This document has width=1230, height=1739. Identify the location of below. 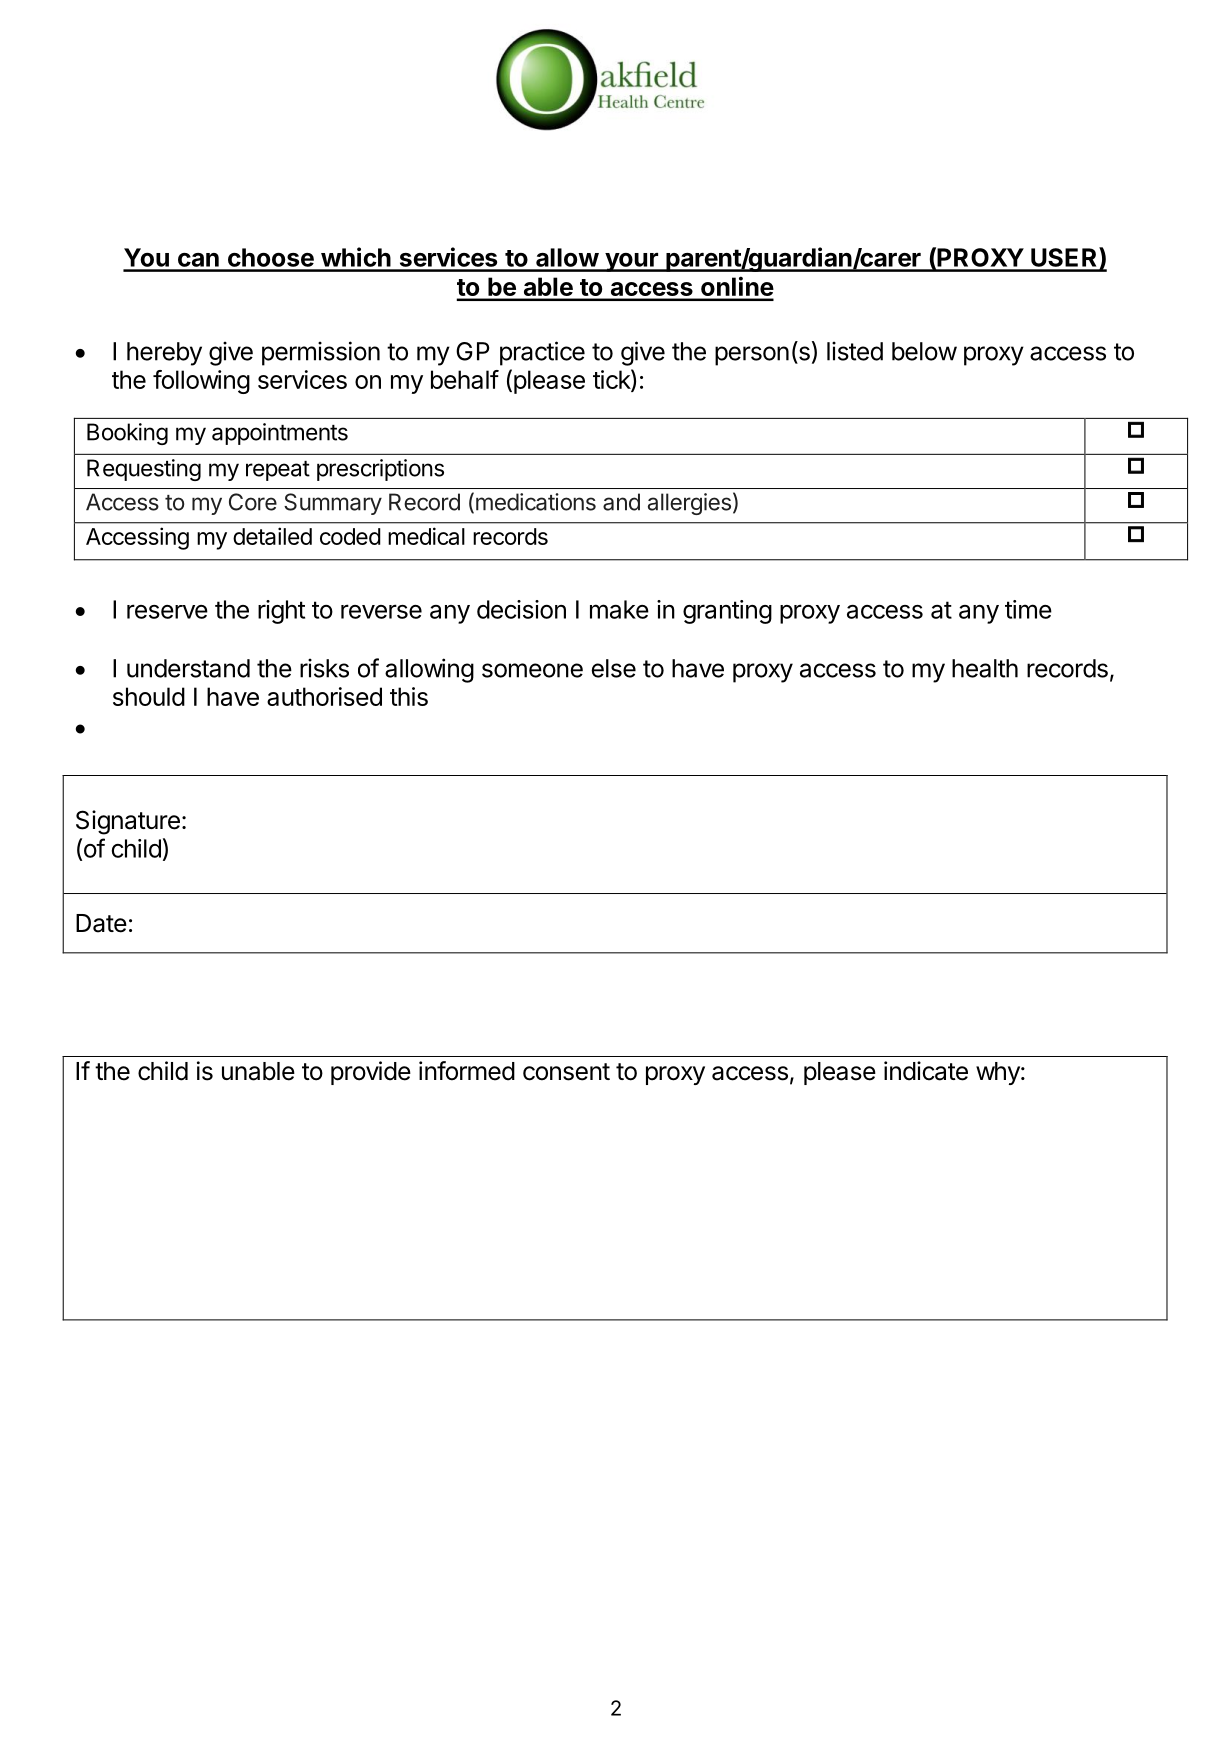
(924, 351).
